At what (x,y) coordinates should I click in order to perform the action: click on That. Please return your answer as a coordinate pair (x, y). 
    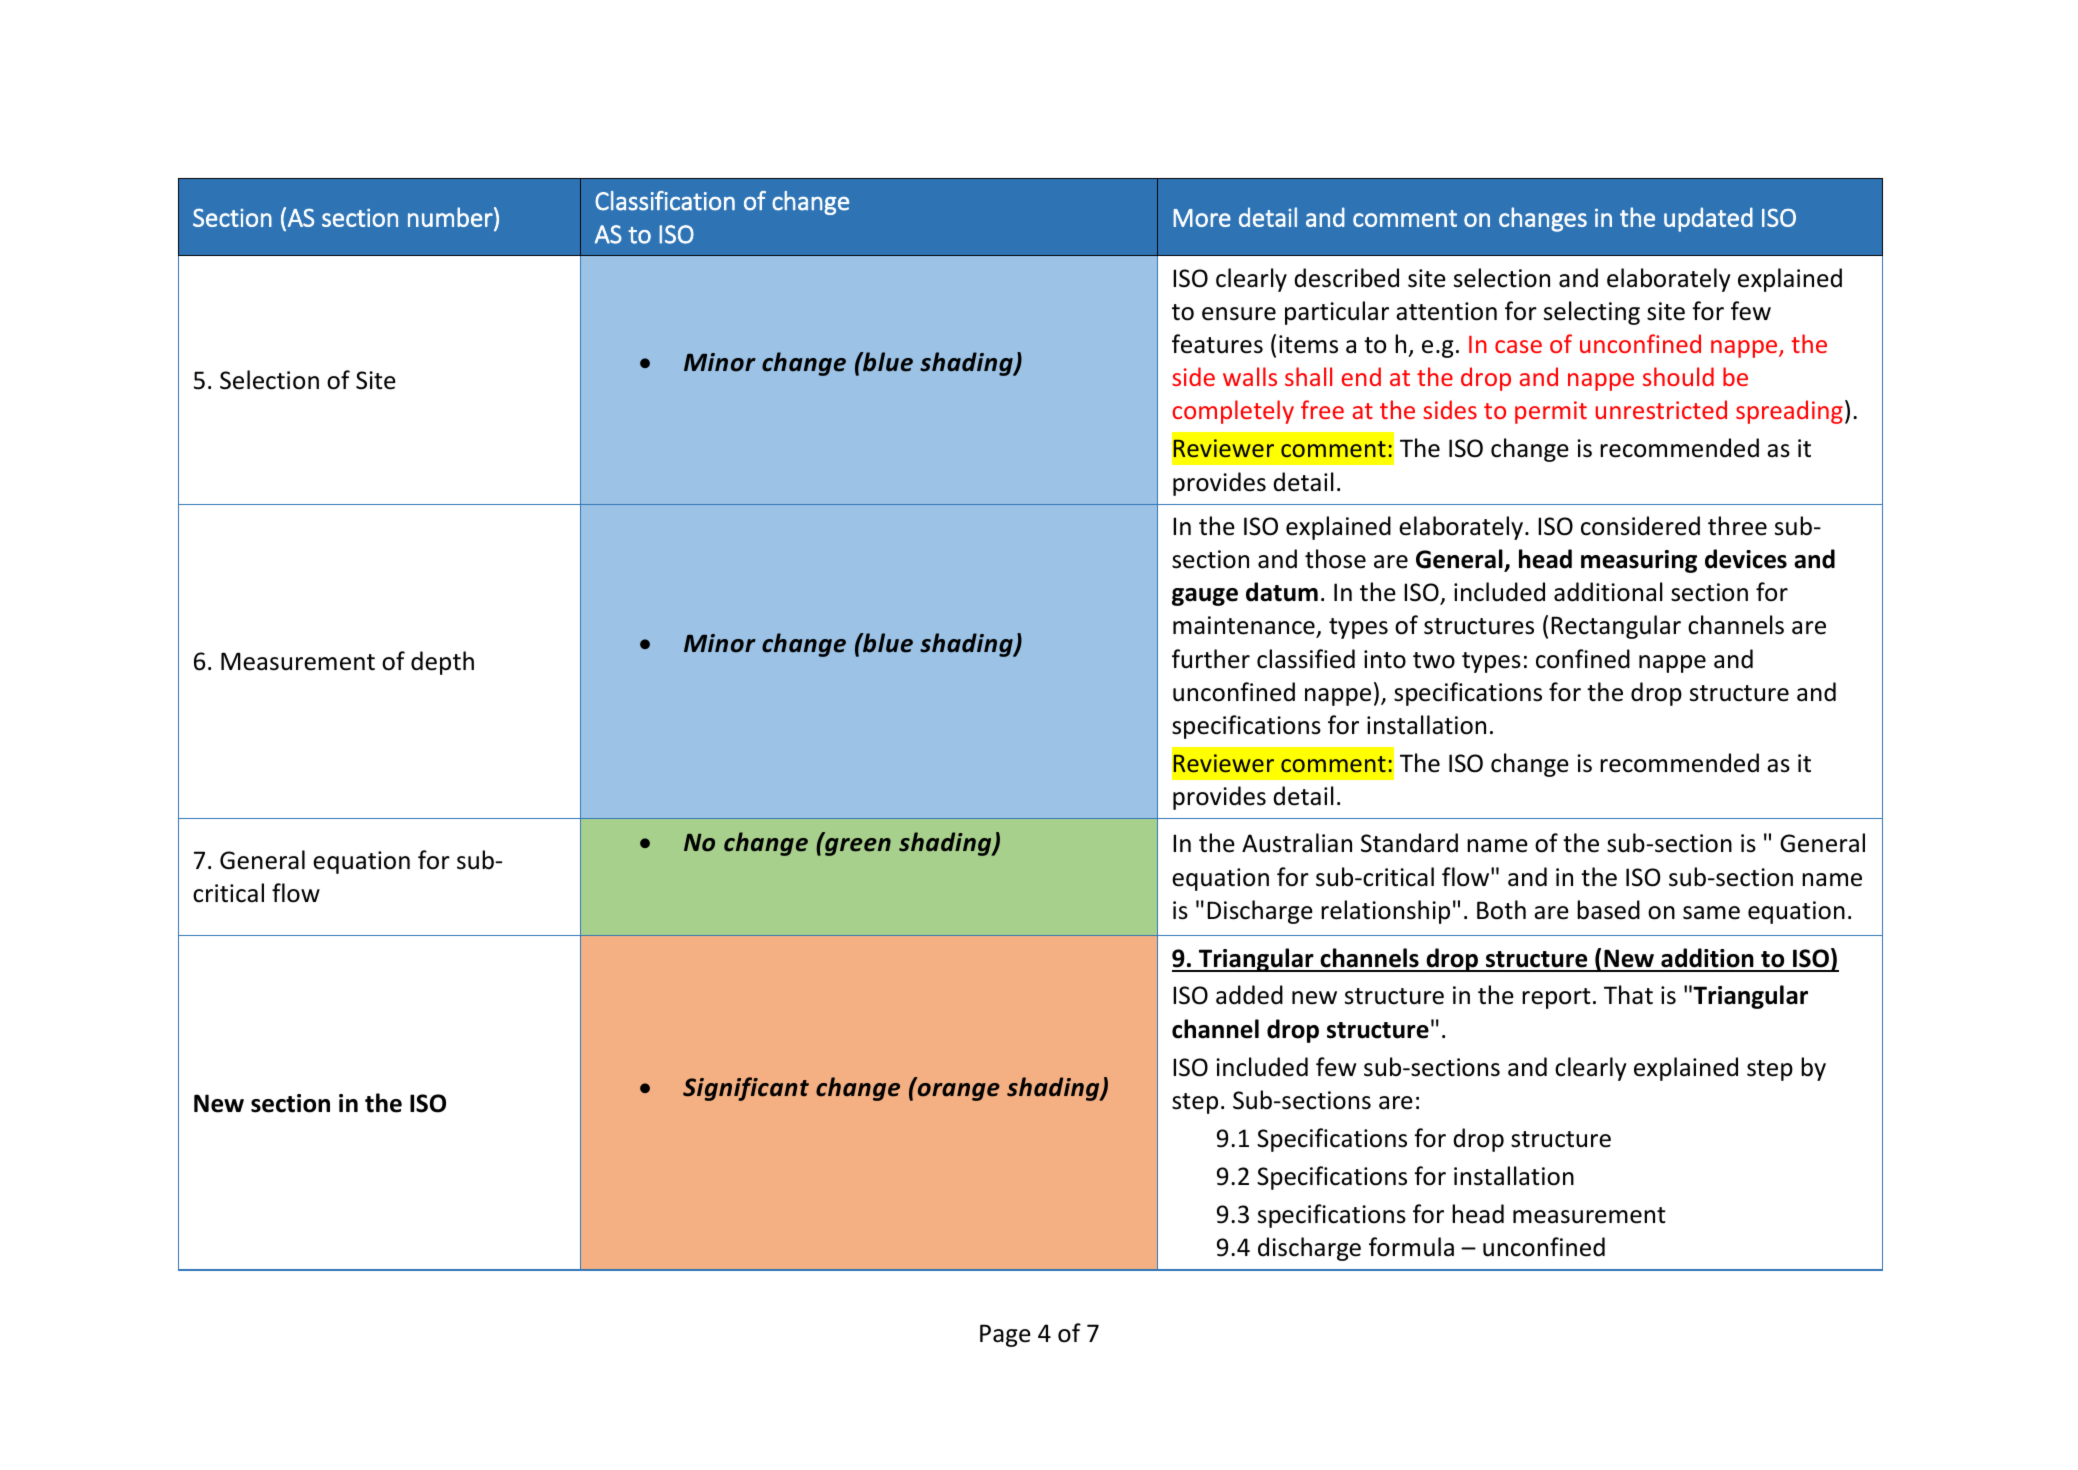
    Looking at the image, I should click on (1628, 995).
